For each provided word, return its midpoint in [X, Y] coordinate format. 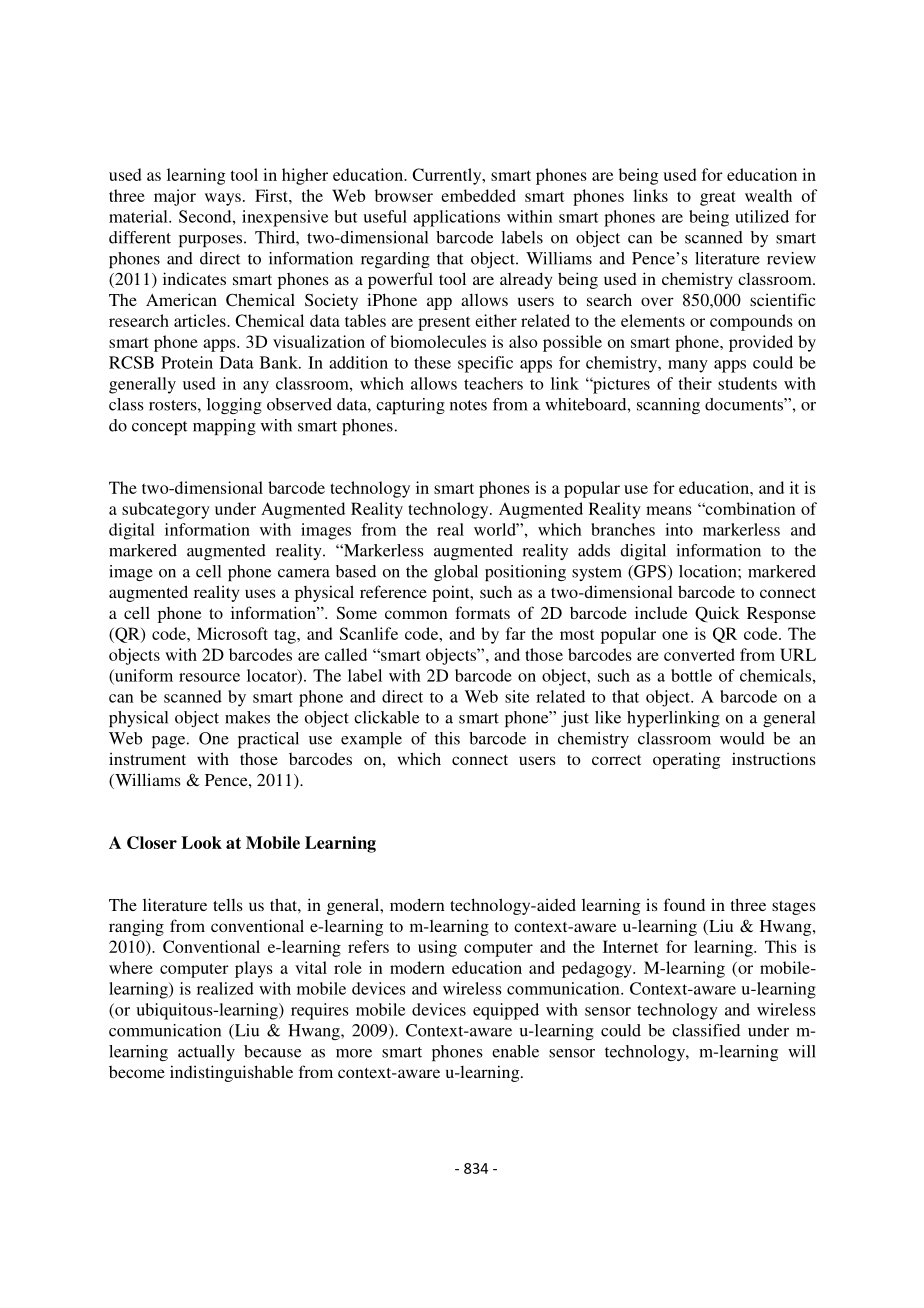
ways [223, 199]
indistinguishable [231, 1073]
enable [515, 1051]
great [718, 198]
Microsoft [232, 633]
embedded [478, 195]
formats [482, 612]
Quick [717, 614]
